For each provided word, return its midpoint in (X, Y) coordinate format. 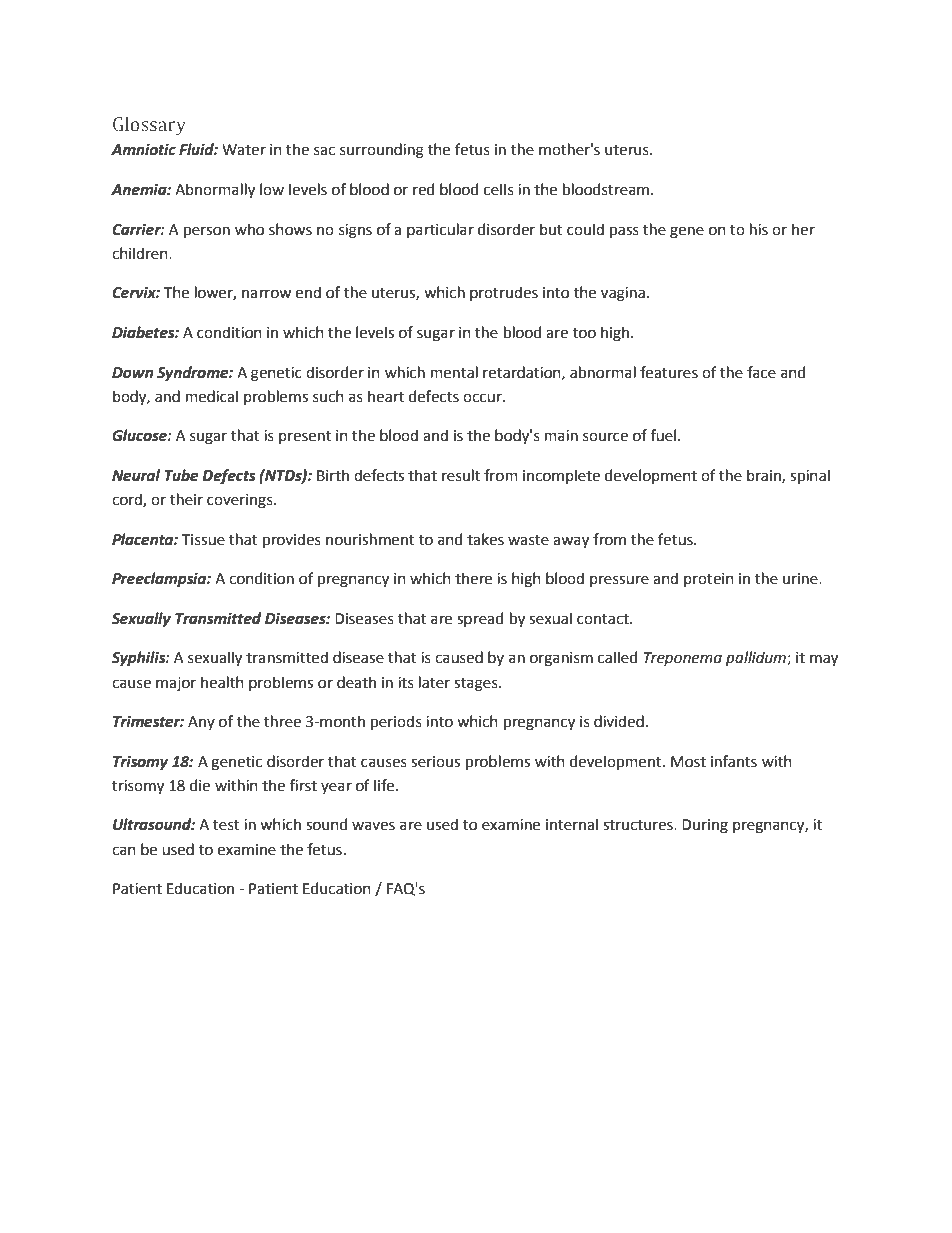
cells (499, 189)
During (705, 826)
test (226, 825)
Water (244, 150)
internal (572, 824)
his (759, 229)
